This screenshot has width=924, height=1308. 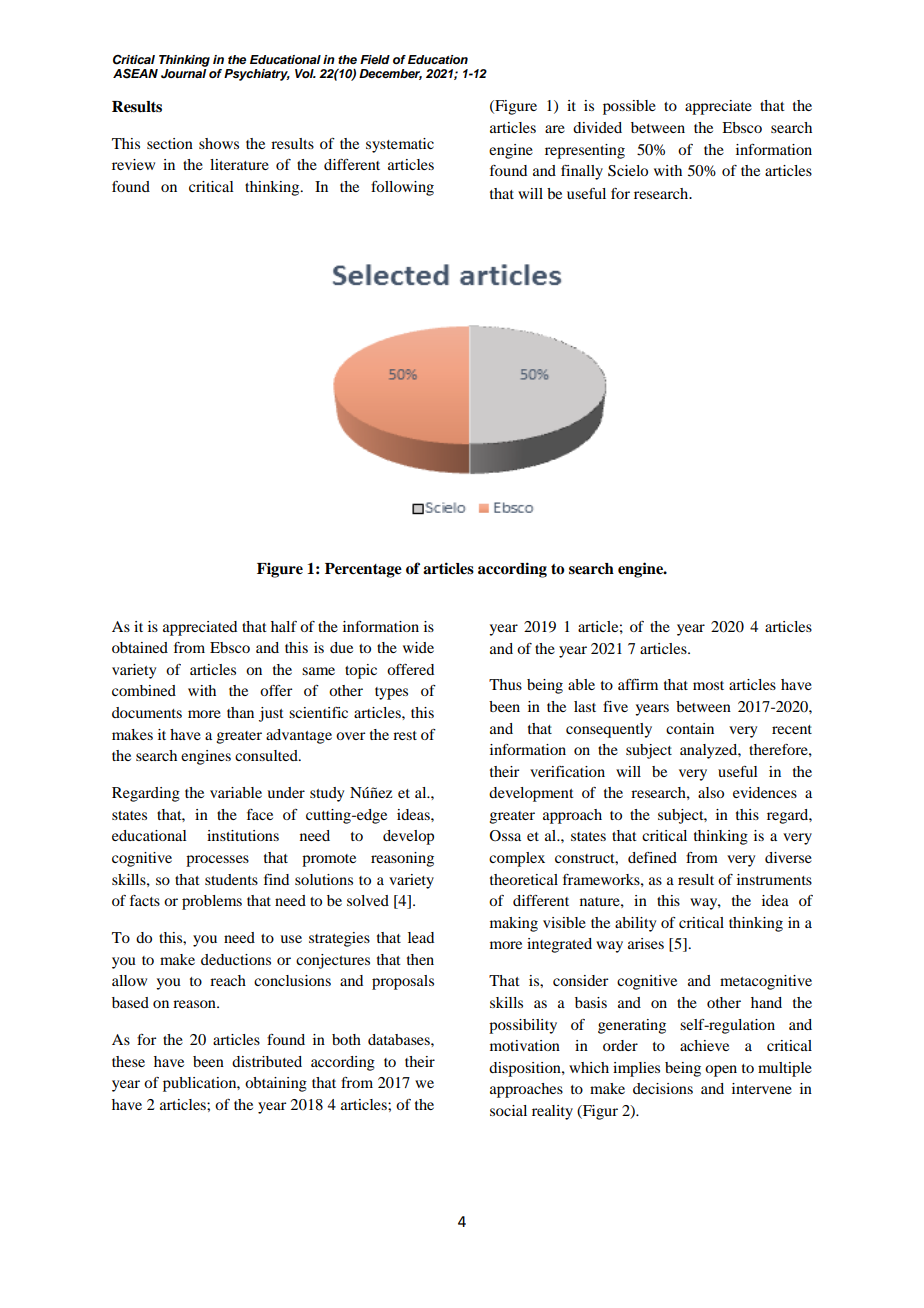 What do you see at coordinates (711, 792) in the screenshot?
I see `also` at bounding box center [711, 792].
